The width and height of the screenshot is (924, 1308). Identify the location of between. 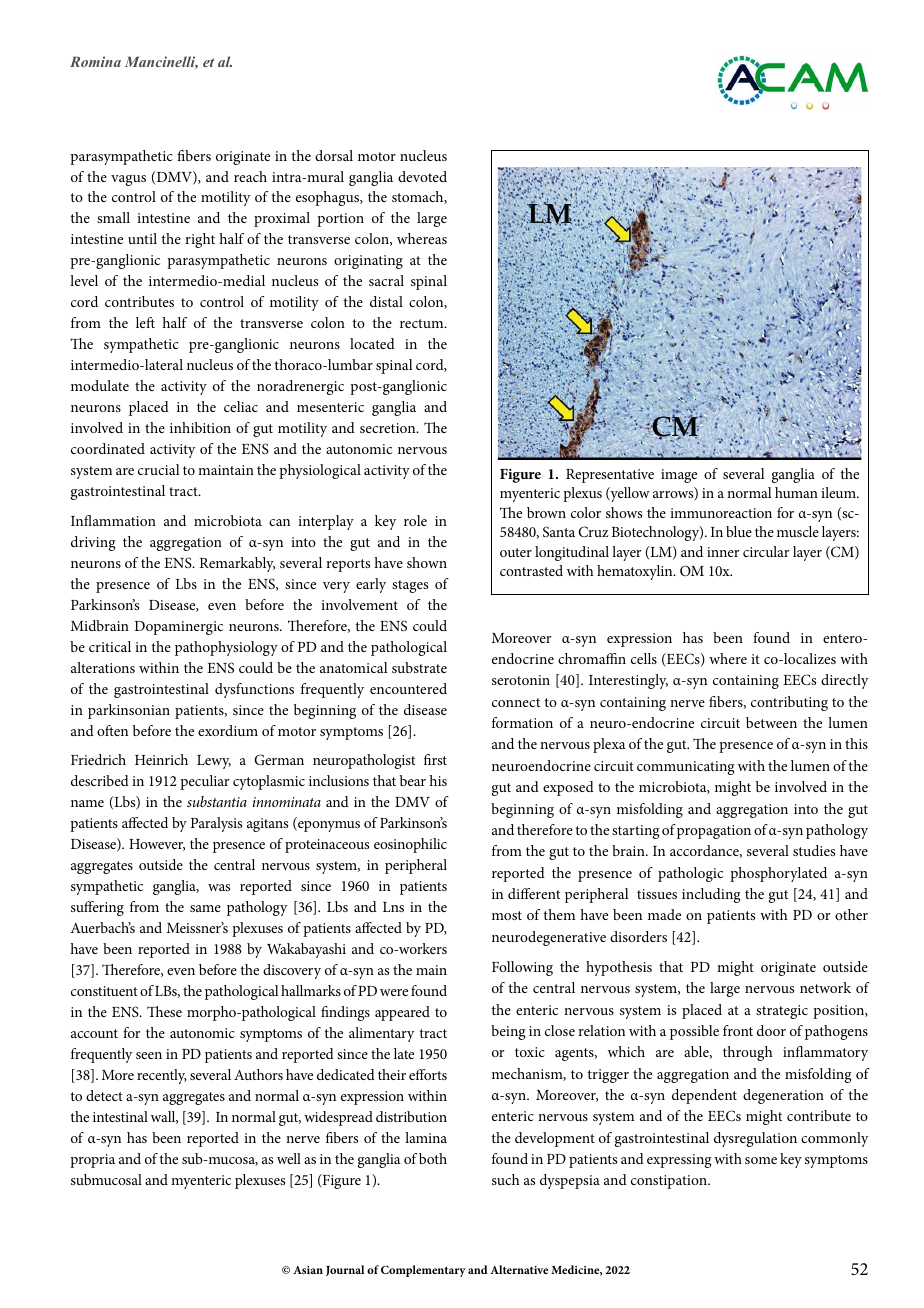
(771, 722).
